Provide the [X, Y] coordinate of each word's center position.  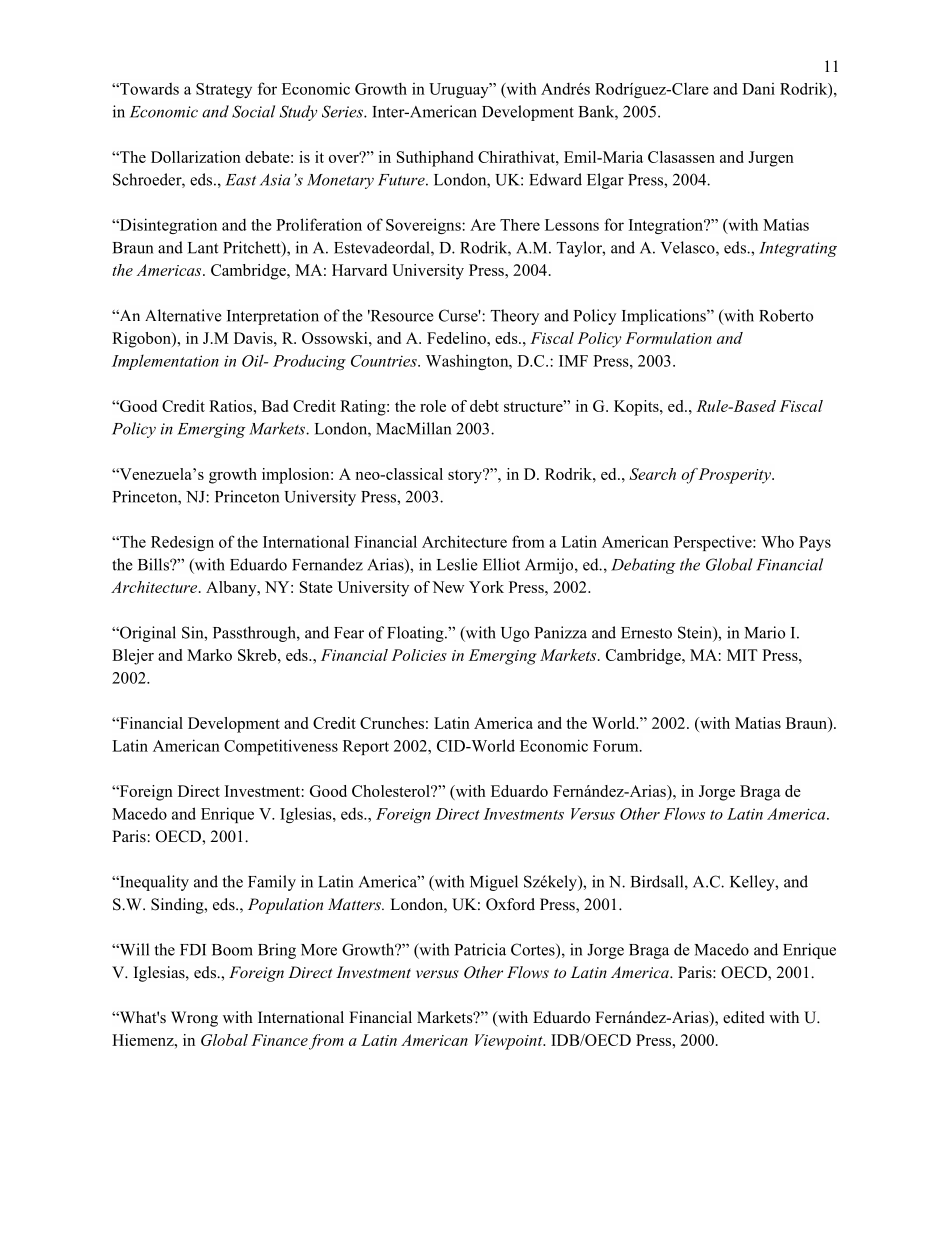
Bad [275, 406]
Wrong [194, 1019]
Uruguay [460, 90]
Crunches [392, 723]
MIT [742, 655]
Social [253, 111]
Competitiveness [281, 747]
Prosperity [735, 476]
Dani [758, 89]
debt [484, 406]
